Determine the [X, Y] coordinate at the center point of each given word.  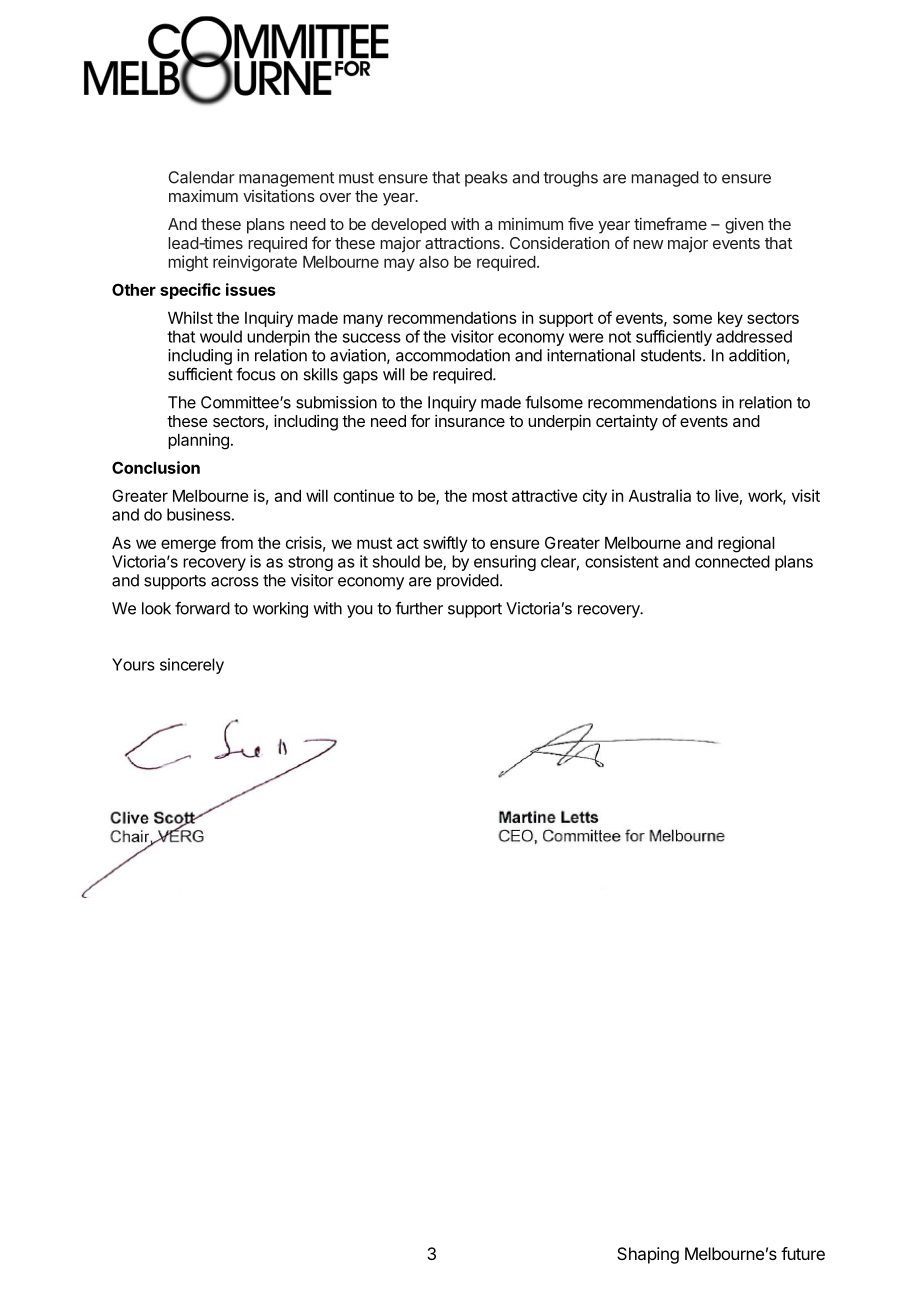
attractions [463, 243]
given [744, 226]
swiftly [445, 544]
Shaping [648, 1255]
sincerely [192, 666]
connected [732, 561]
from [236, 542]
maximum [203, 195]
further [419, 608]
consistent [622, 561]
